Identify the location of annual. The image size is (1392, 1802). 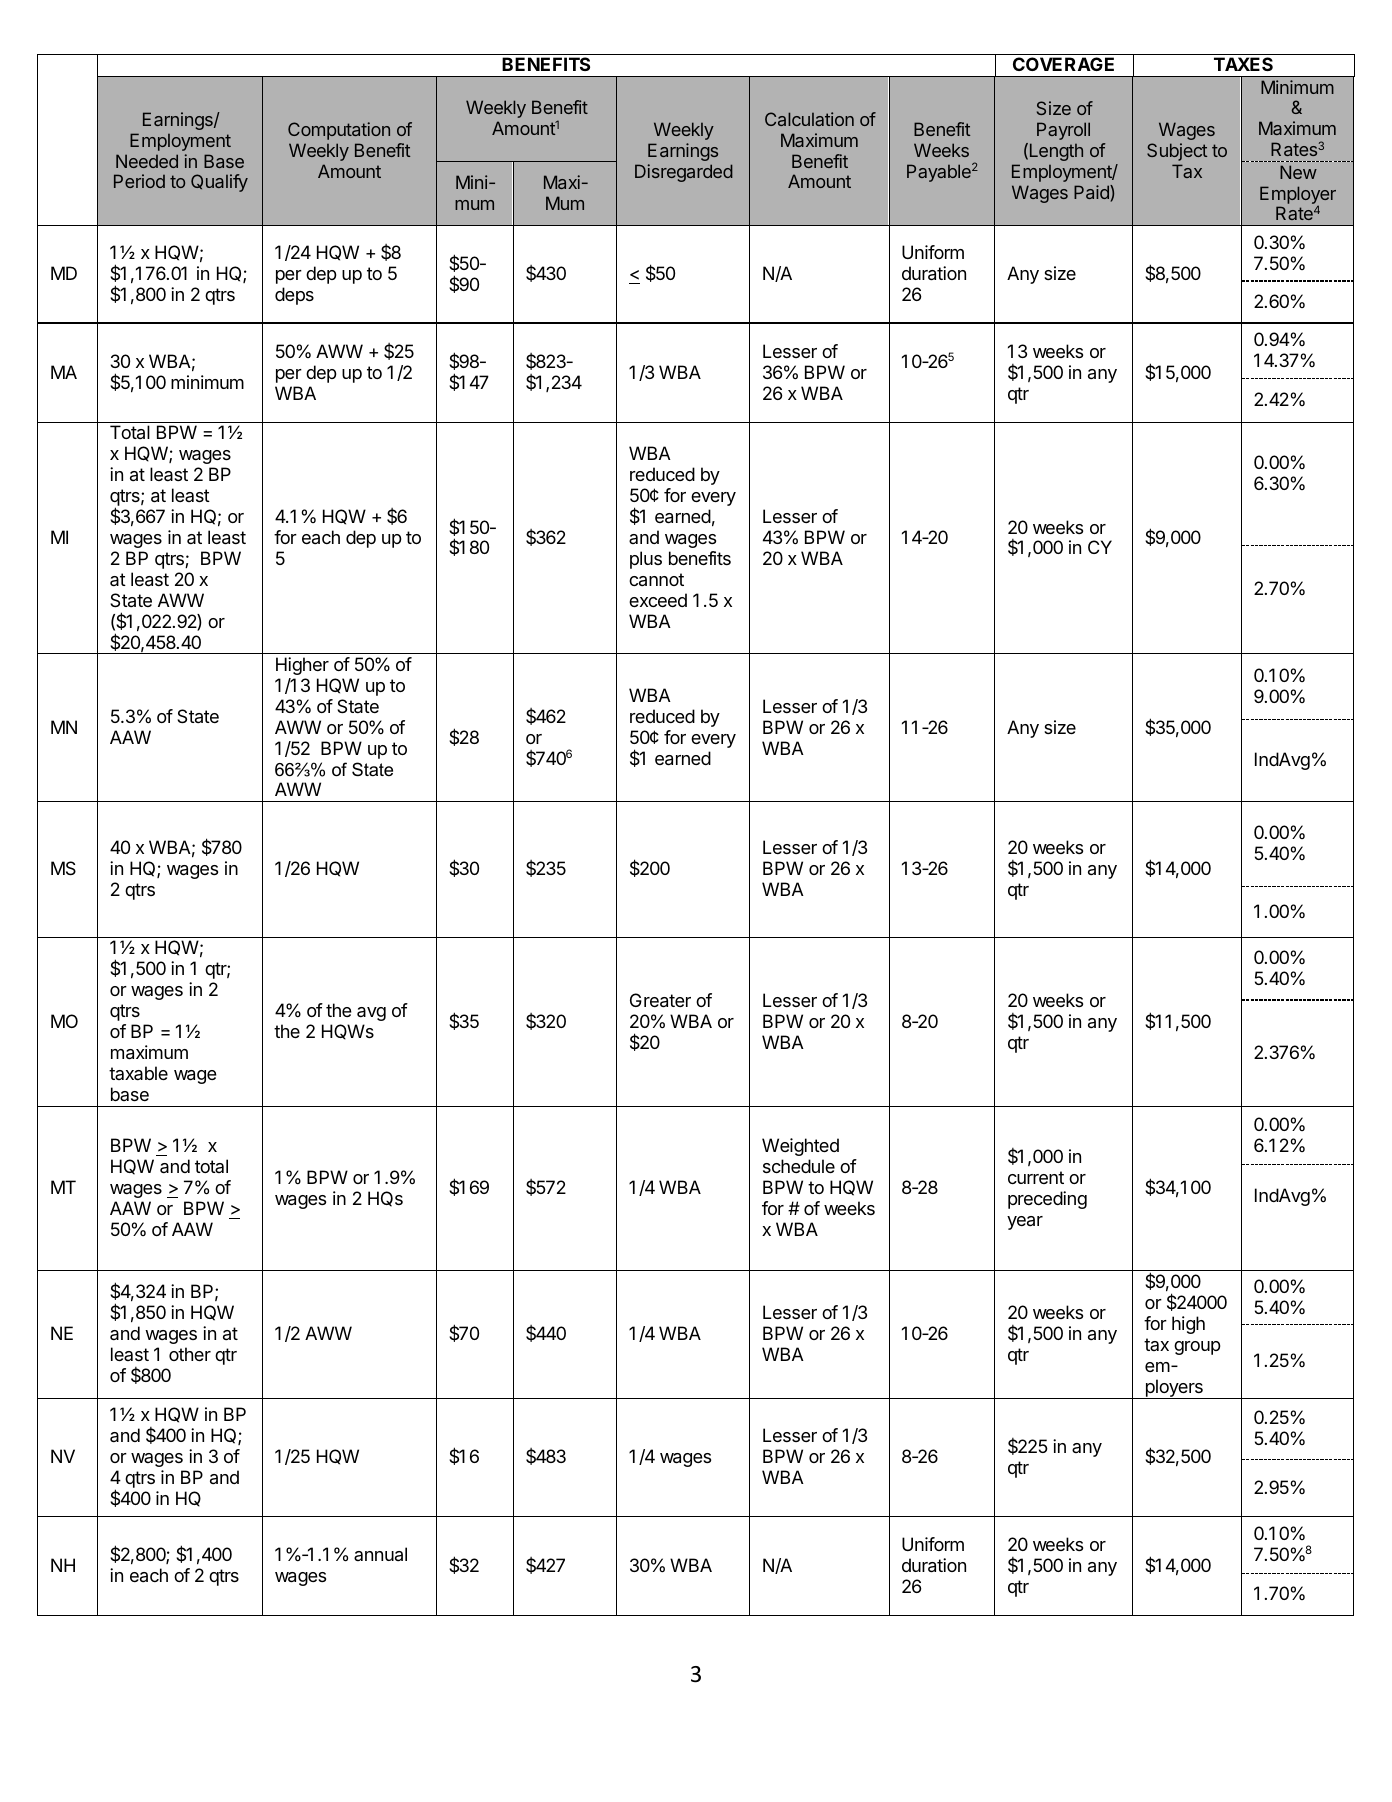
(380, 1554).
